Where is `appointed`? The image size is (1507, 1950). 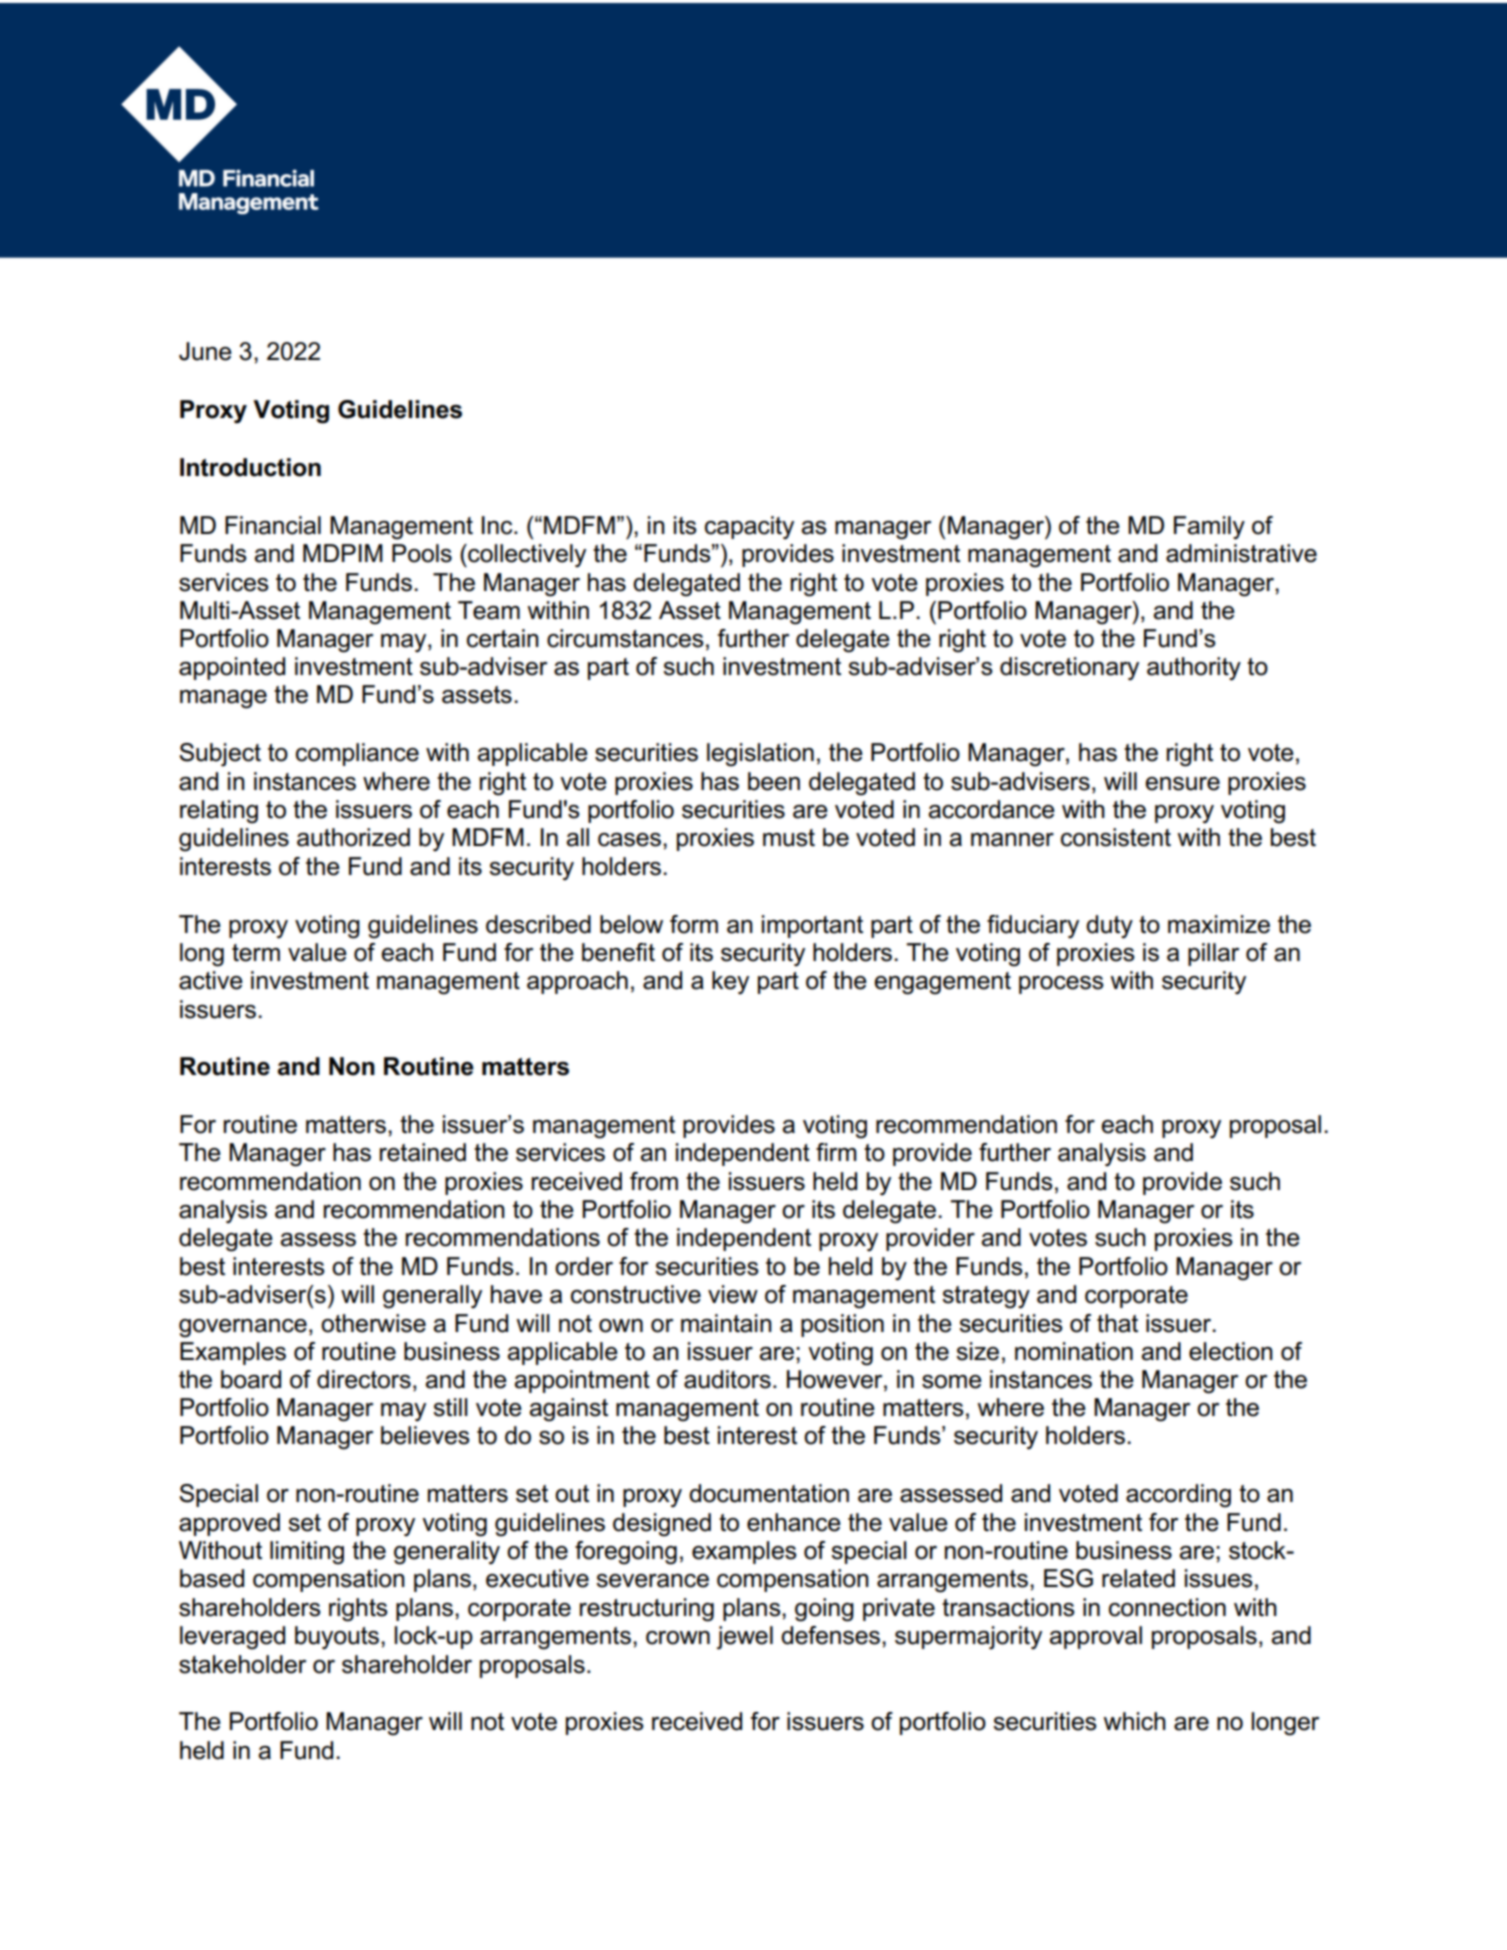 appointed is located at coordinates (232, 668).
